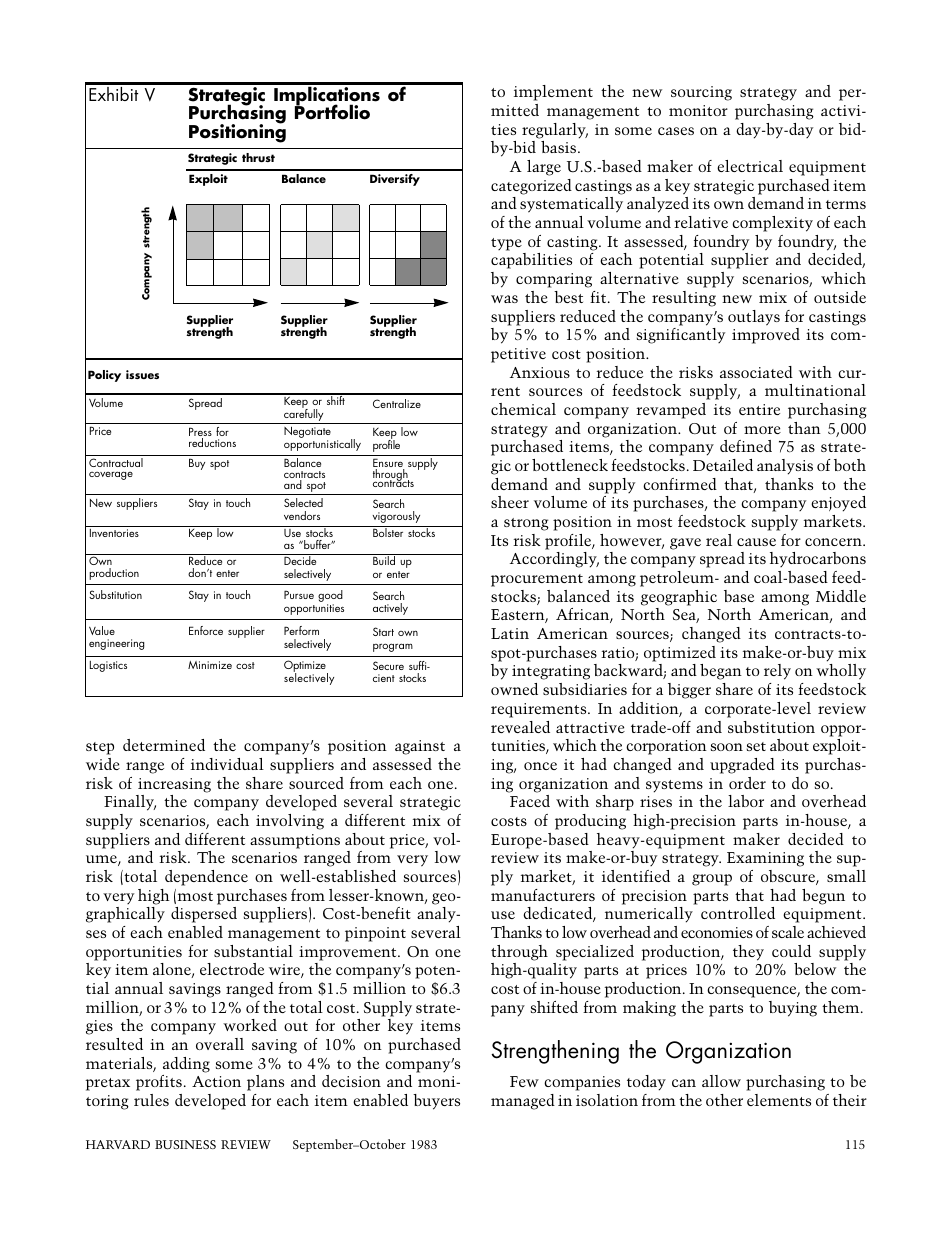 This screenshot has width=952, height=1233. Describe the element at coordinates (436, 1102) in the screenshot. I see `buyers` at that location.
